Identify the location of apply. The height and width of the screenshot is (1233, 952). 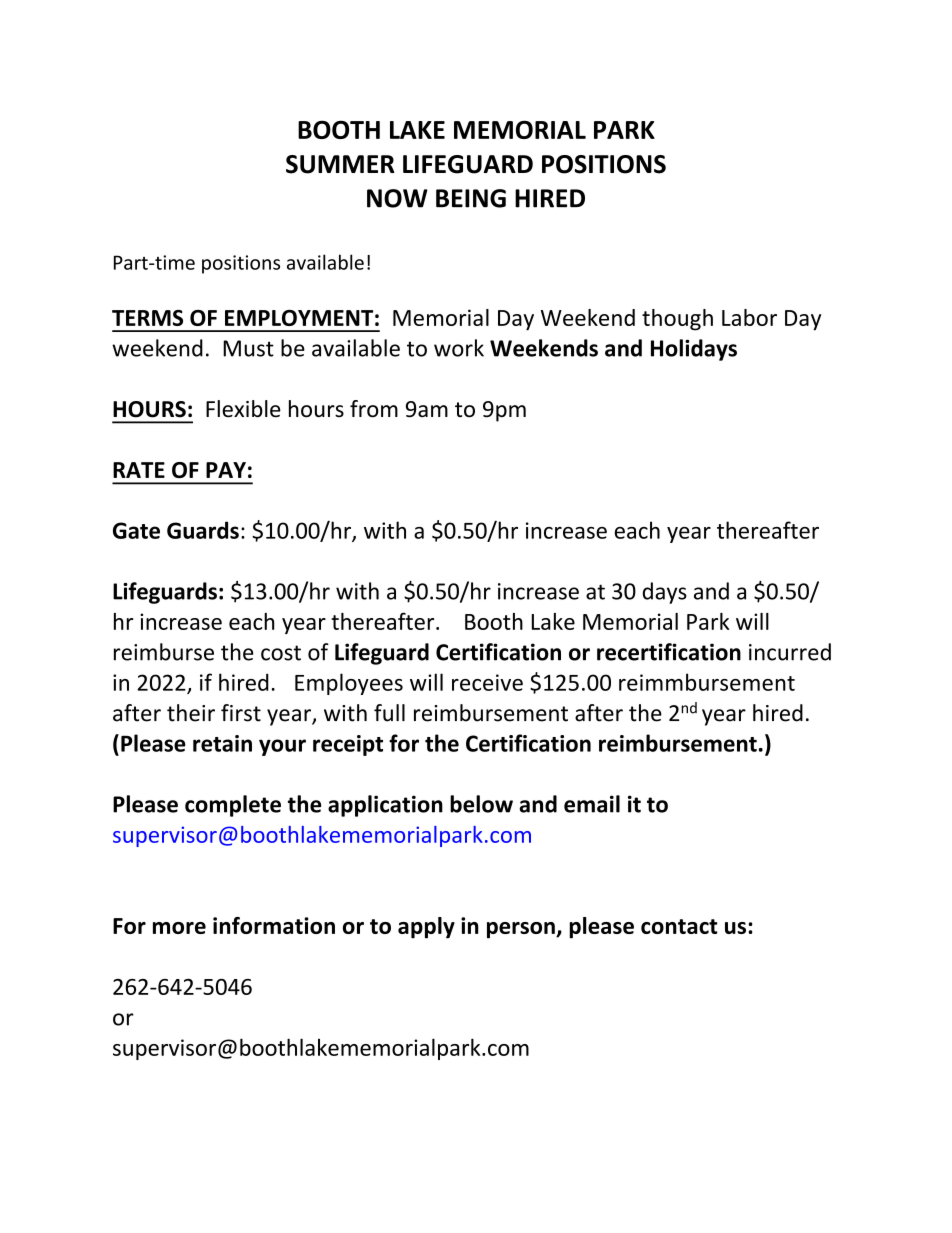
(426, 928).
